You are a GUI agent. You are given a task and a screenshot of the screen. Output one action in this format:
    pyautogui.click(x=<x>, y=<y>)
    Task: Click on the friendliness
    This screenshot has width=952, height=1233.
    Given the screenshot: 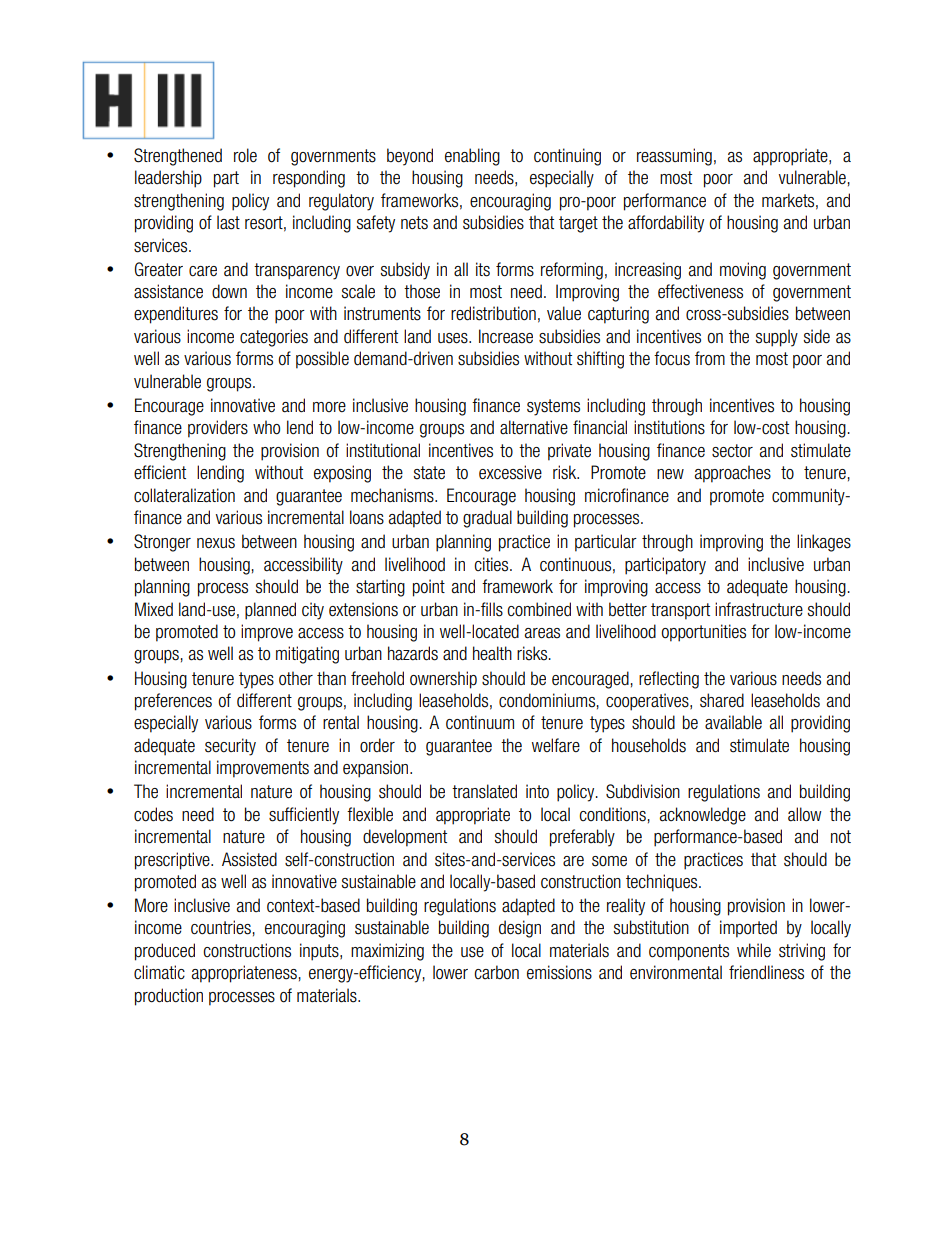 What is the action you would take?
    pyautogui.click(x=766, y=972)
